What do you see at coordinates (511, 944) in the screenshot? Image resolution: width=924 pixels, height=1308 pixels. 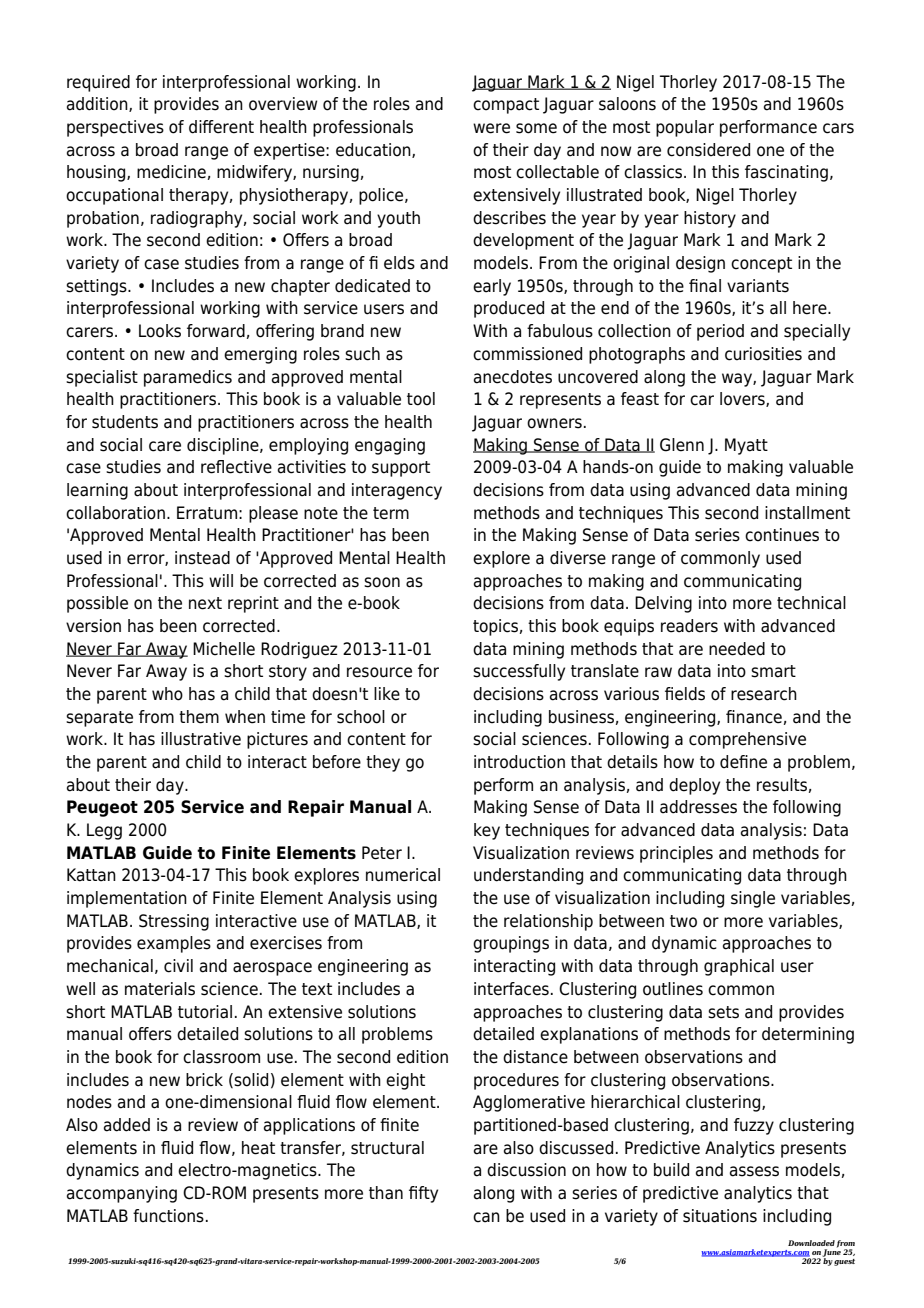 I see `groupings` at bounding box center [511, 944].
